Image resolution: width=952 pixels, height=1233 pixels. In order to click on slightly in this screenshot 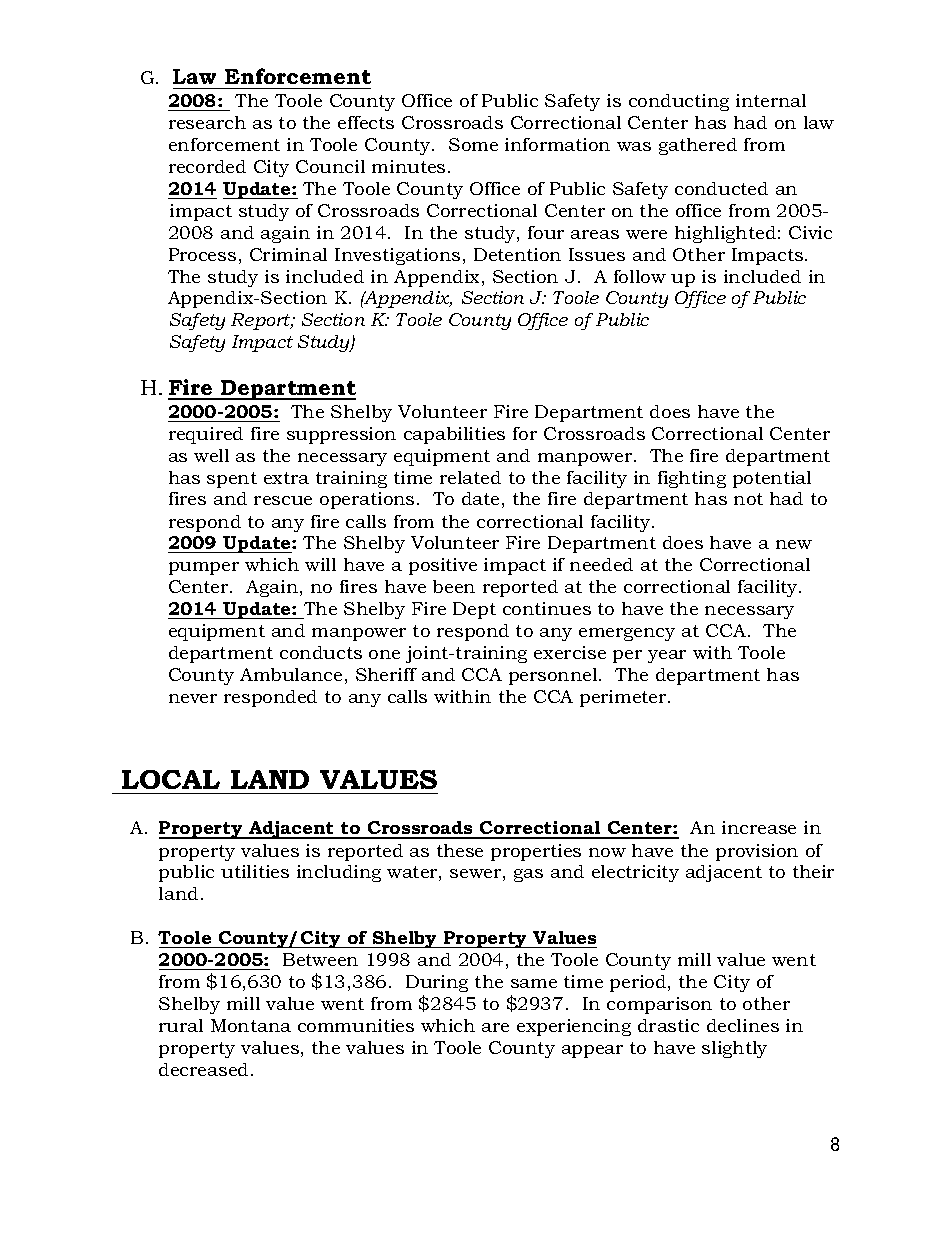, I will do `click(734, 1049)`.
